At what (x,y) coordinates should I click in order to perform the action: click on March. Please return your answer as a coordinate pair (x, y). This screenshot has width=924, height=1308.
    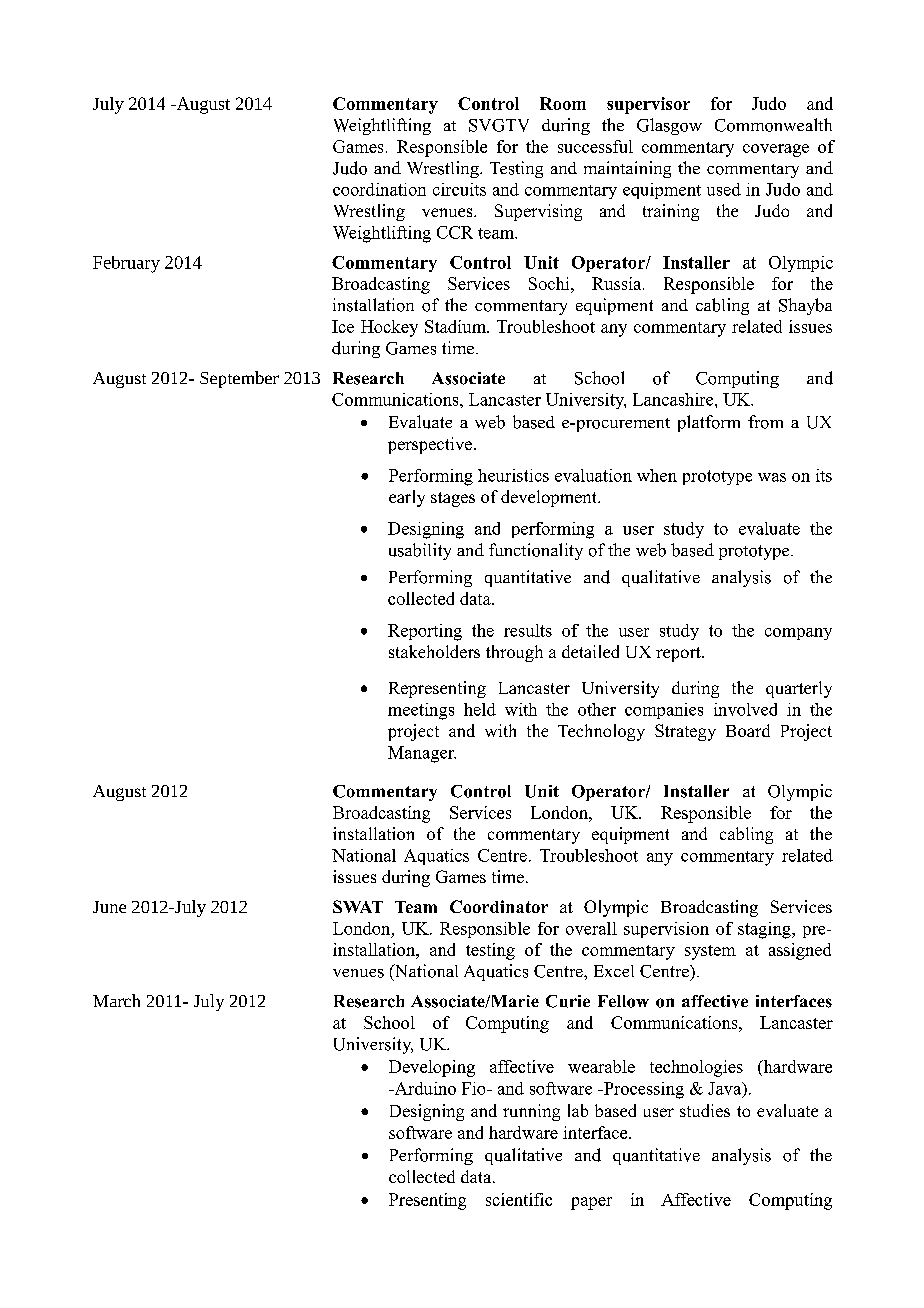
    Looking at the image, I should click on (116, 1000).
